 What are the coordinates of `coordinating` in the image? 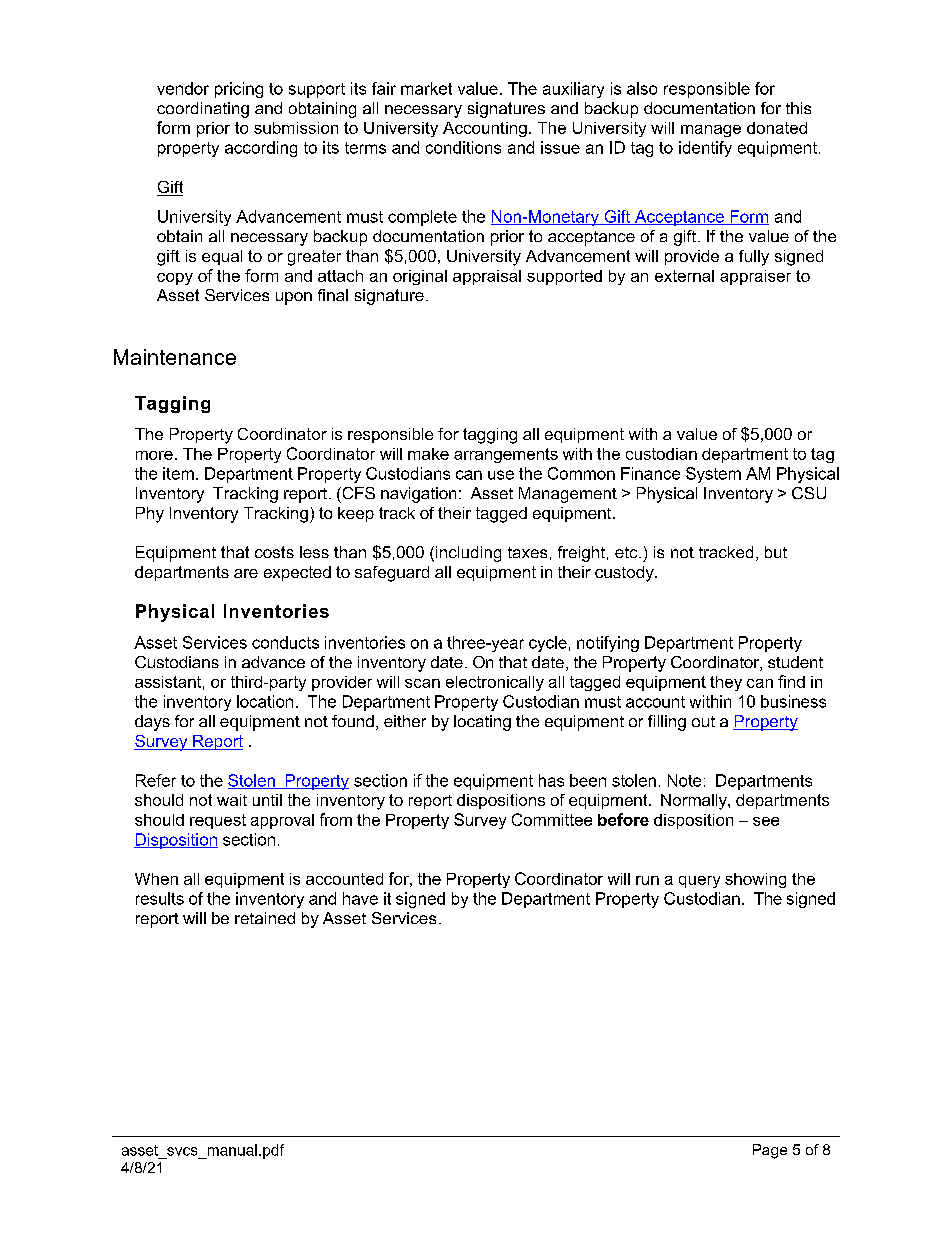 It's located at (203, 110).
